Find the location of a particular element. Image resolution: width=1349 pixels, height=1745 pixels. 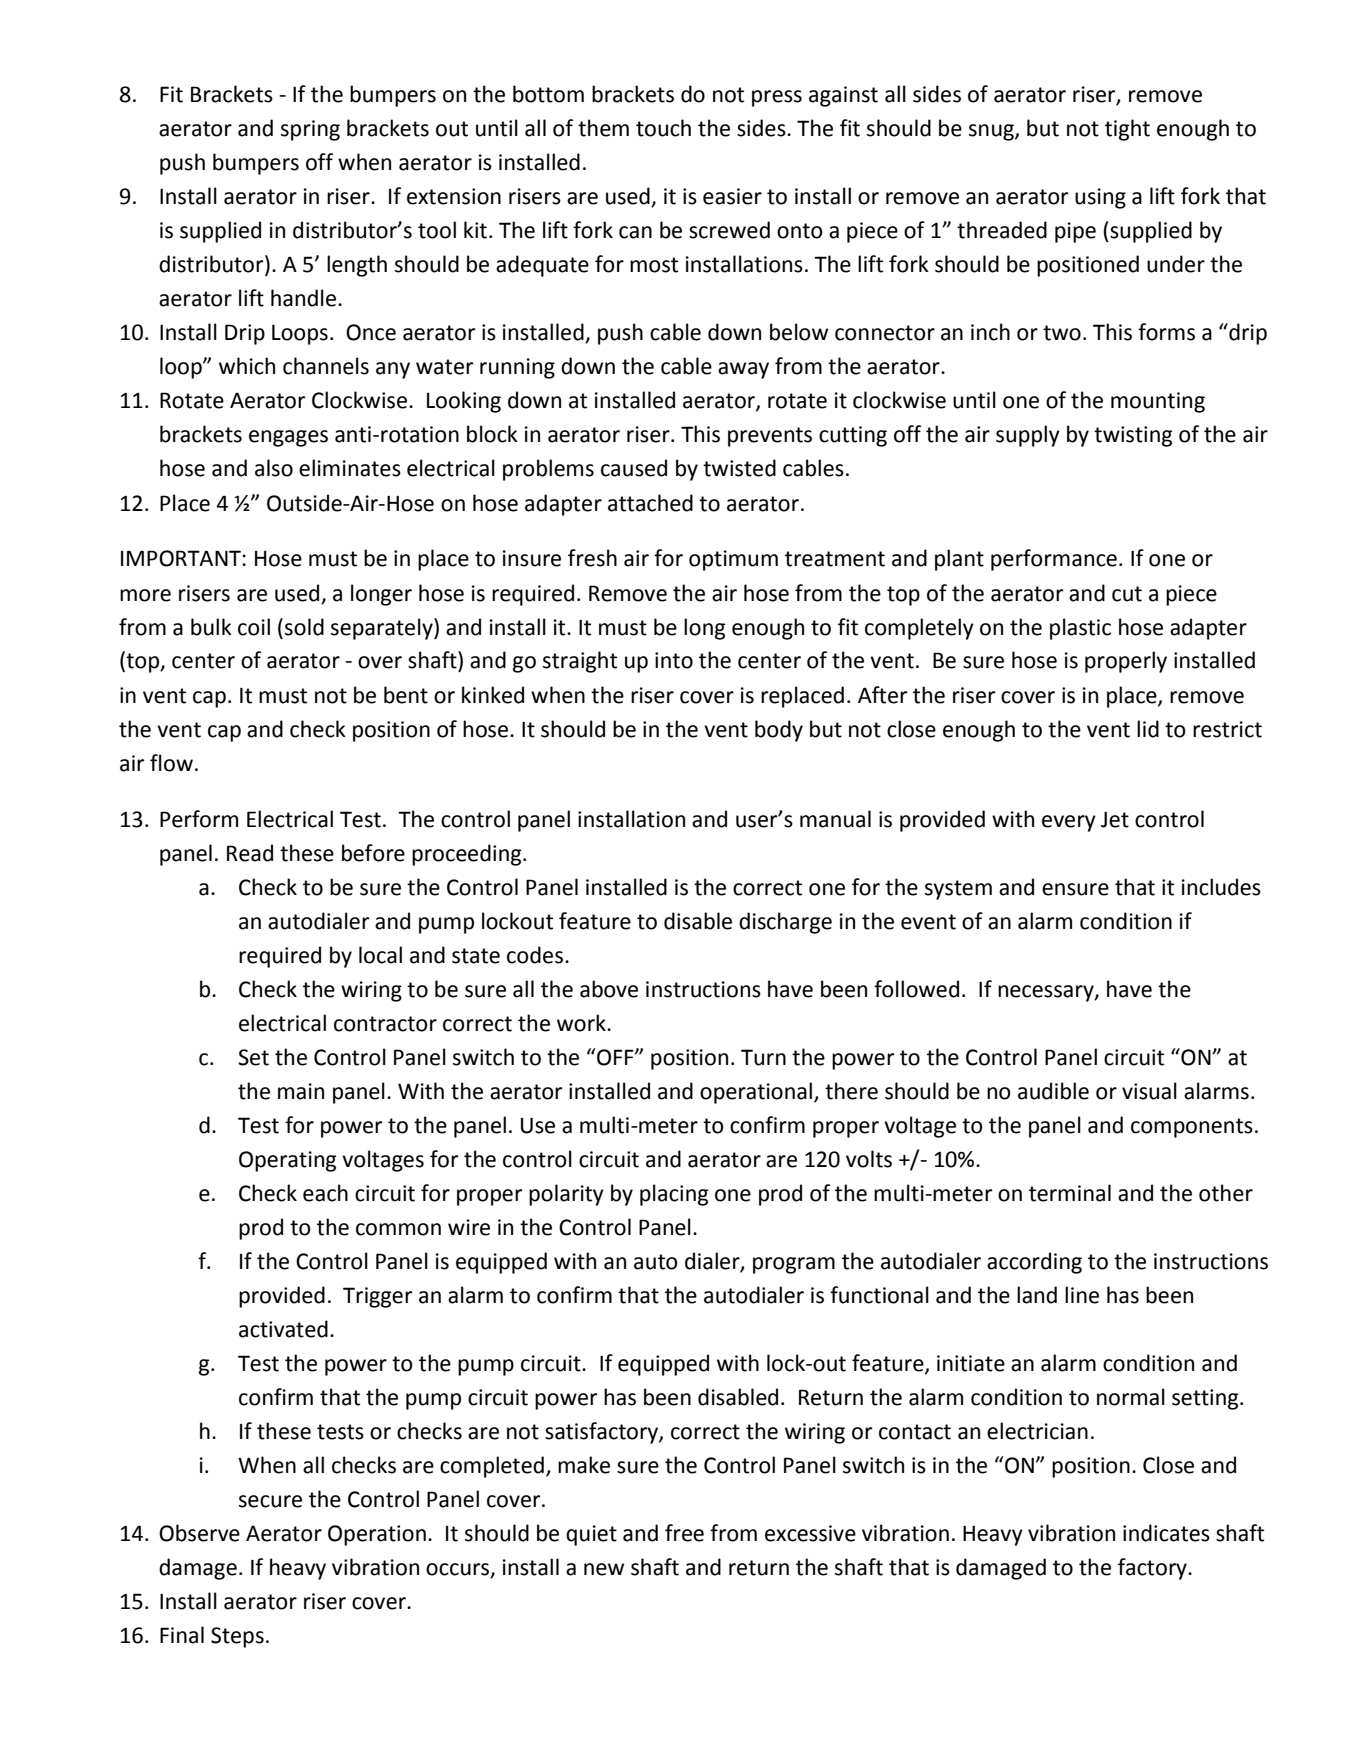

audible is located at coordinates (1053, 1091).
